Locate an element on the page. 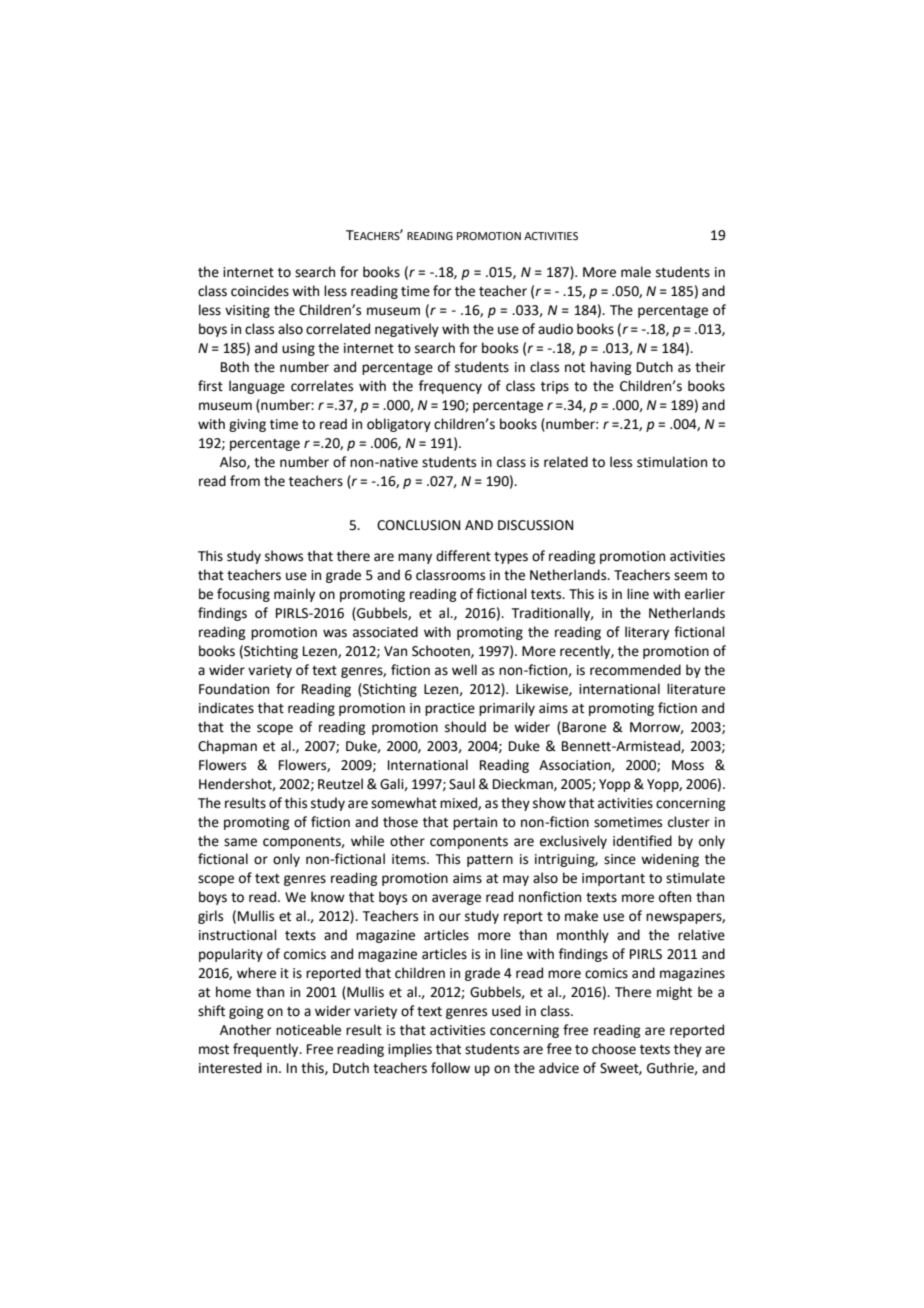 The height and width of the page is (1308, 924). recommended is located at coordinates (635, 670).
